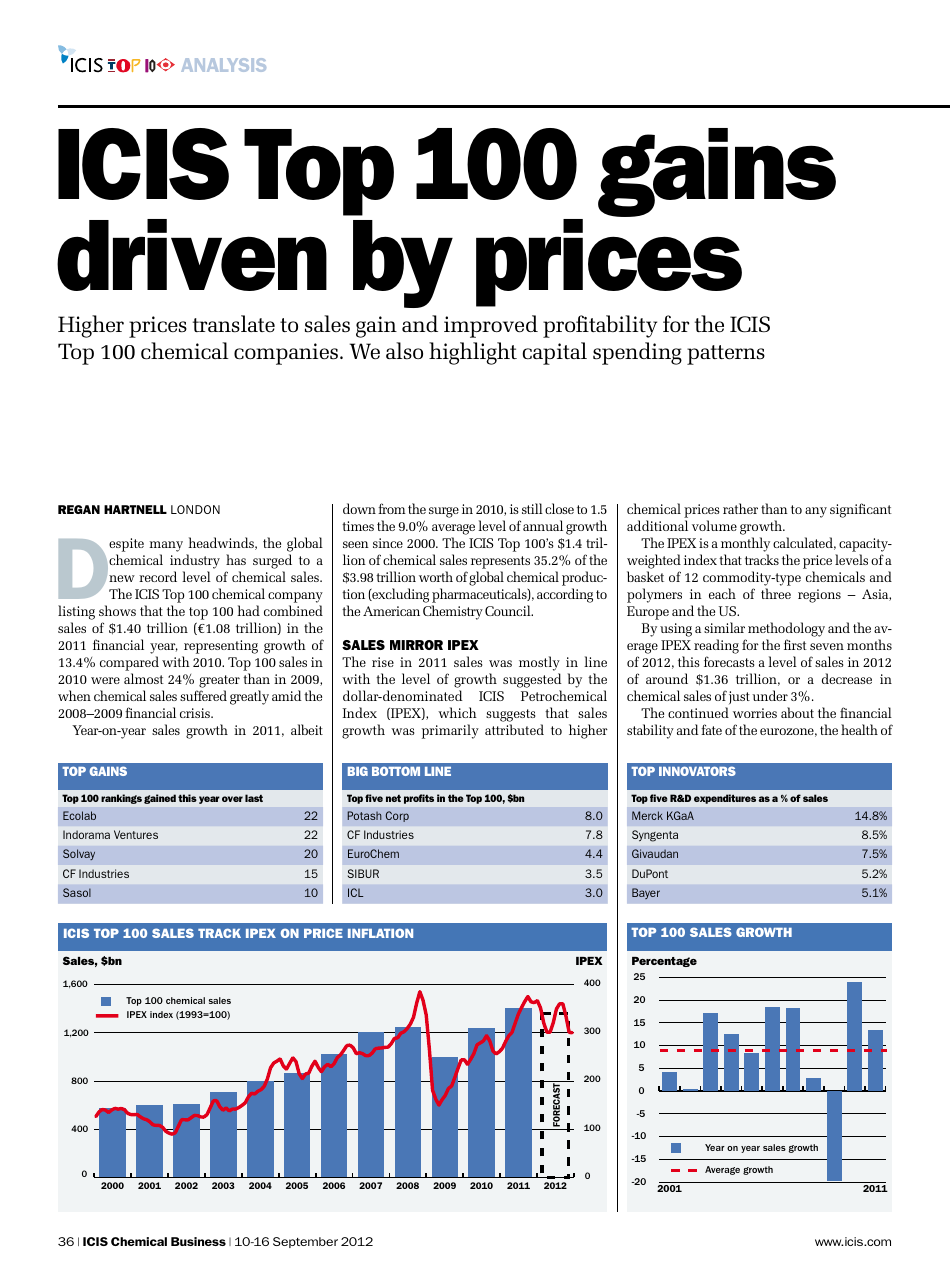  Describe the element at coordinates (795, 644) in the screenshot. I see `first` at that location.
